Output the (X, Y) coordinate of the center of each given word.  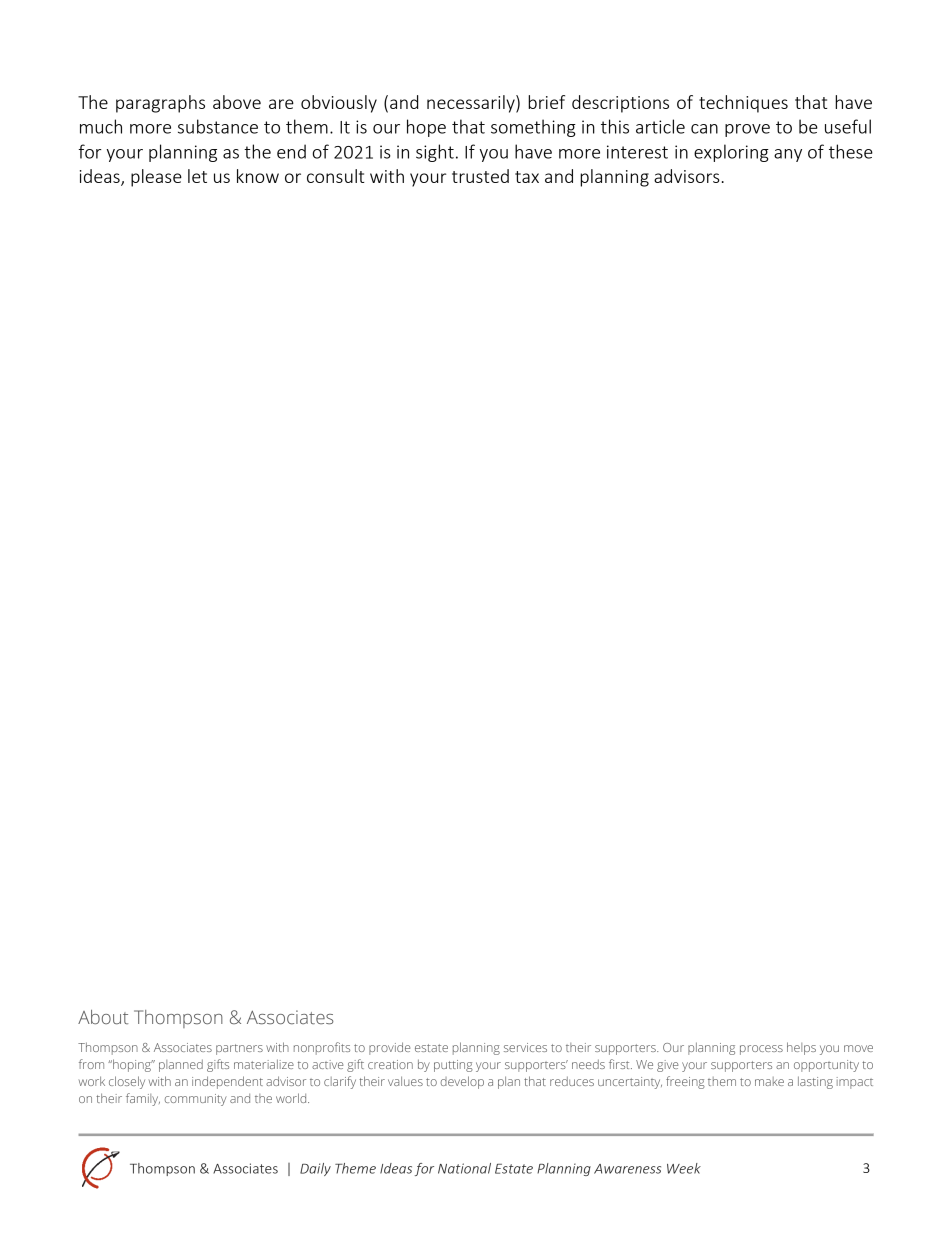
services (525, 1047)
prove (747, 130)
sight (435, 153)
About (103, 1017)
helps (801, 1048)
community (196, 1100)
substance (218, 126)
